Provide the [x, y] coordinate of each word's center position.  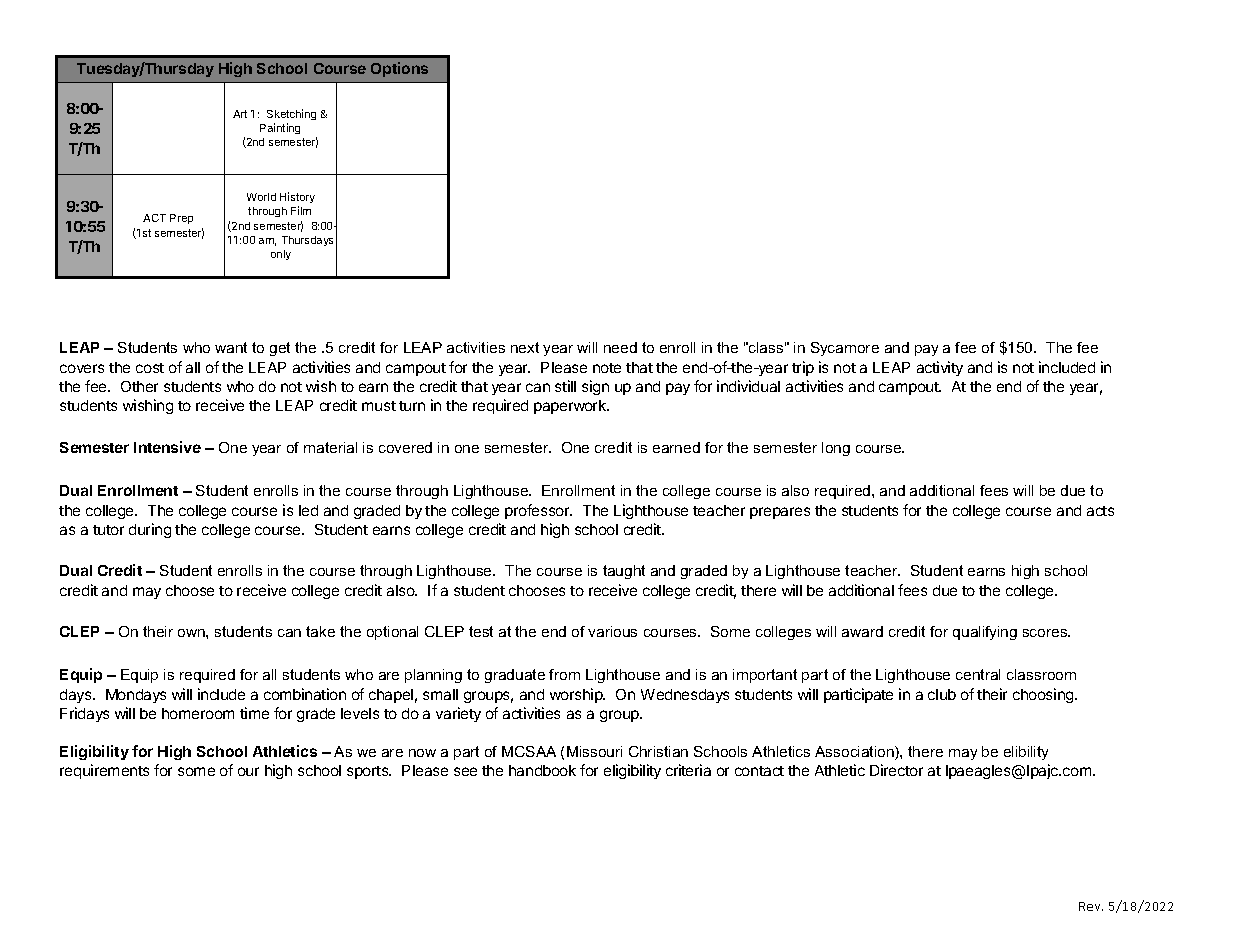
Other [139, 386]
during [150, 530]
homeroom [198, 713]
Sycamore [845, 349]
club [942, 694]
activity [940, 368]
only [281, 255]
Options [399, 69]
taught [624, 572]
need [620, 347]
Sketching [291, 114]
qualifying [985, 633]
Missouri [594, 751]
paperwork [571, 407]
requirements [104, 771]
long [836, 449]
